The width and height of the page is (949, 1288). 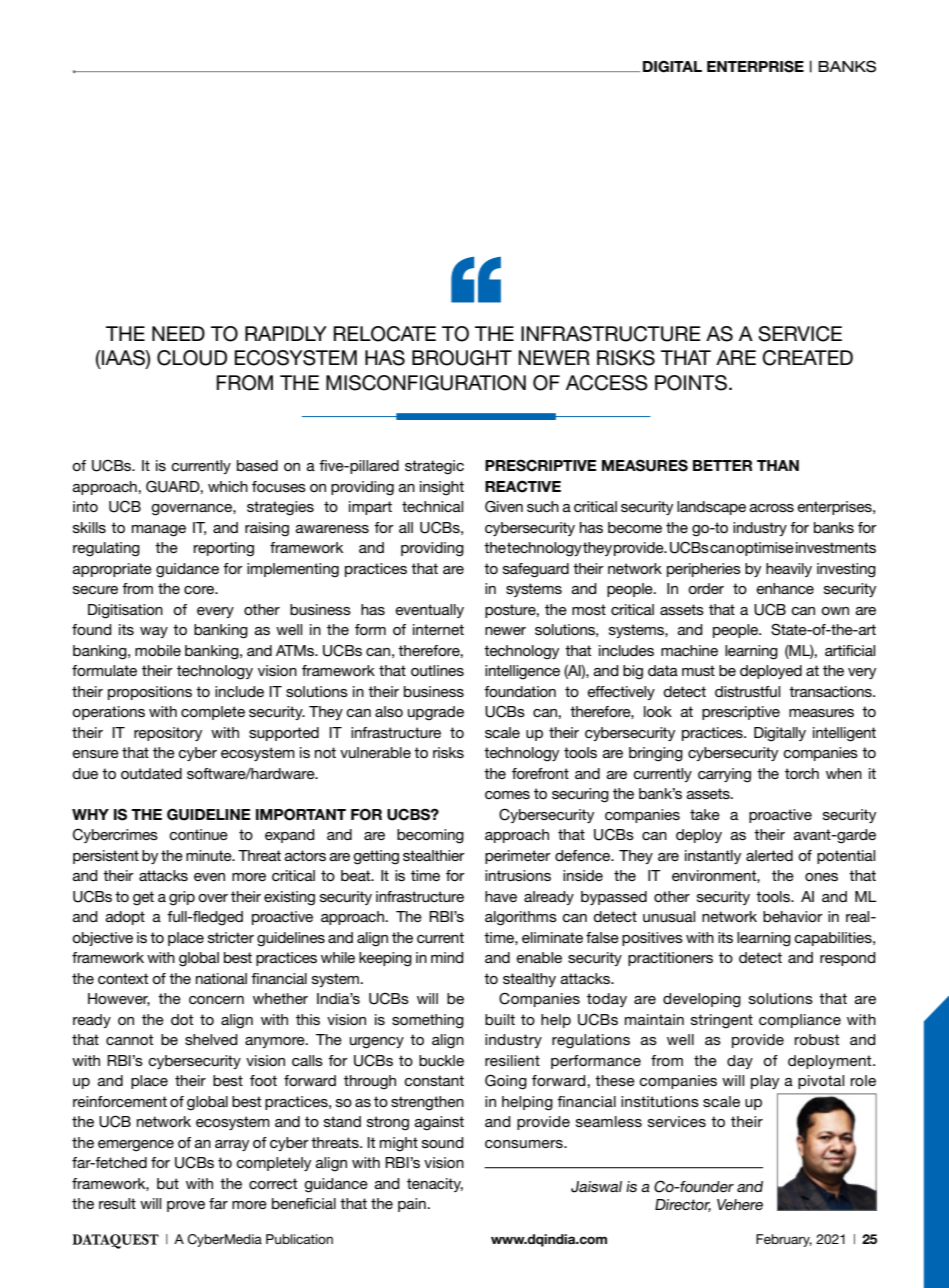 What do you see at coordinates (412, 1205) in the page?
I see `pain` at bounding box center [412, 1205].
